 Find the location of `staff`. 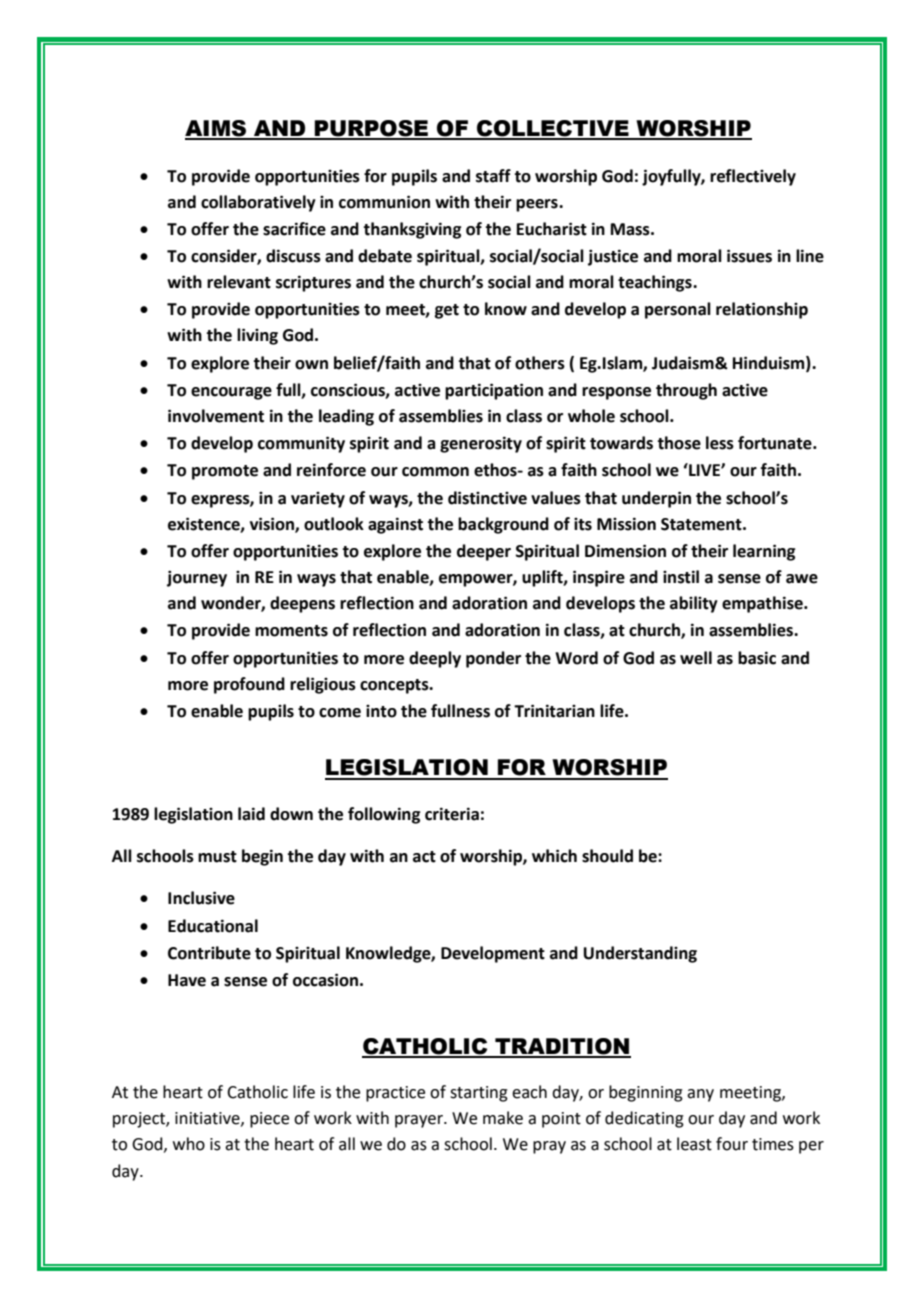

staff is located at coordinates (493, 176).
